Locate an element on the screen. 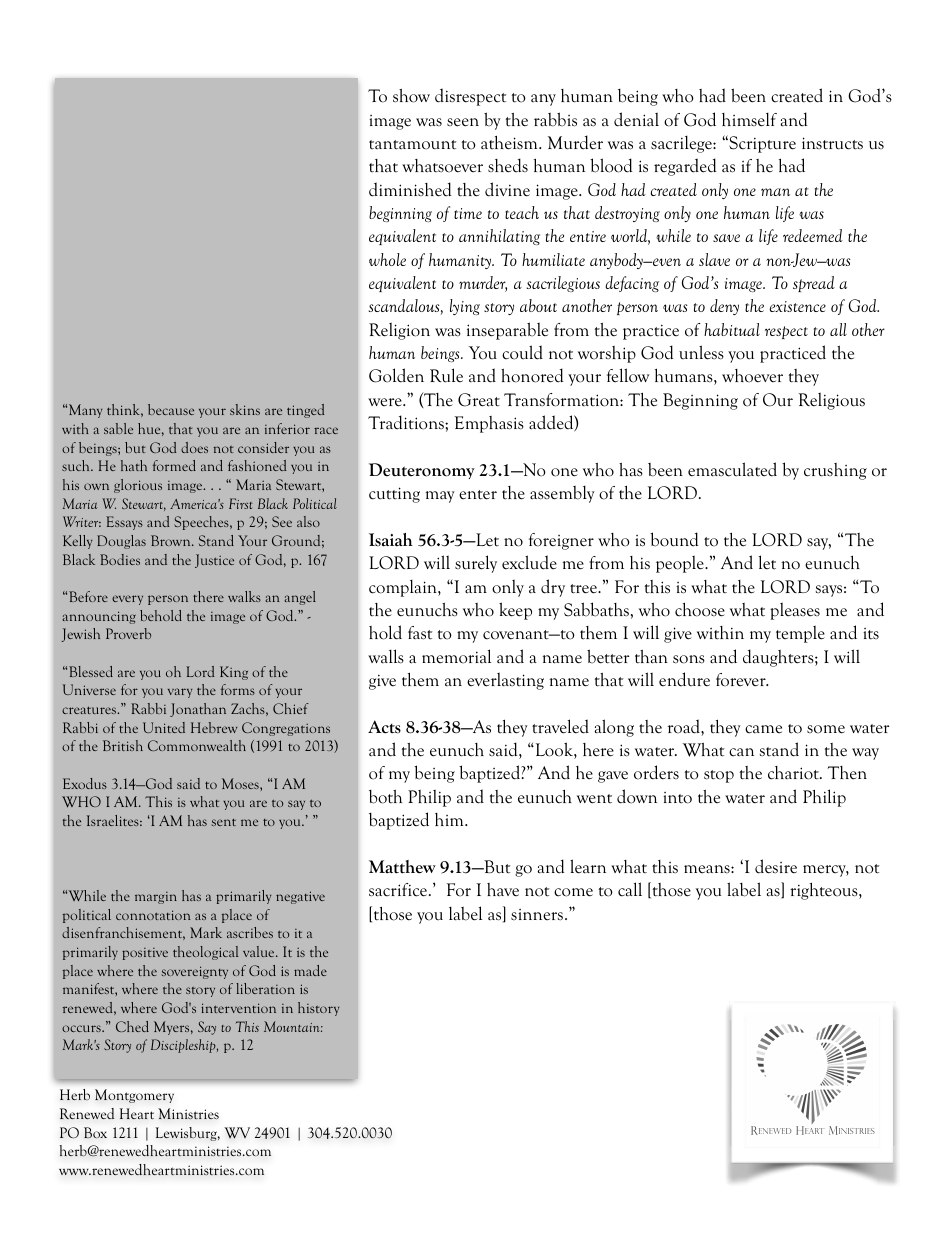  everlasting is located at coordinates (505, 681).
